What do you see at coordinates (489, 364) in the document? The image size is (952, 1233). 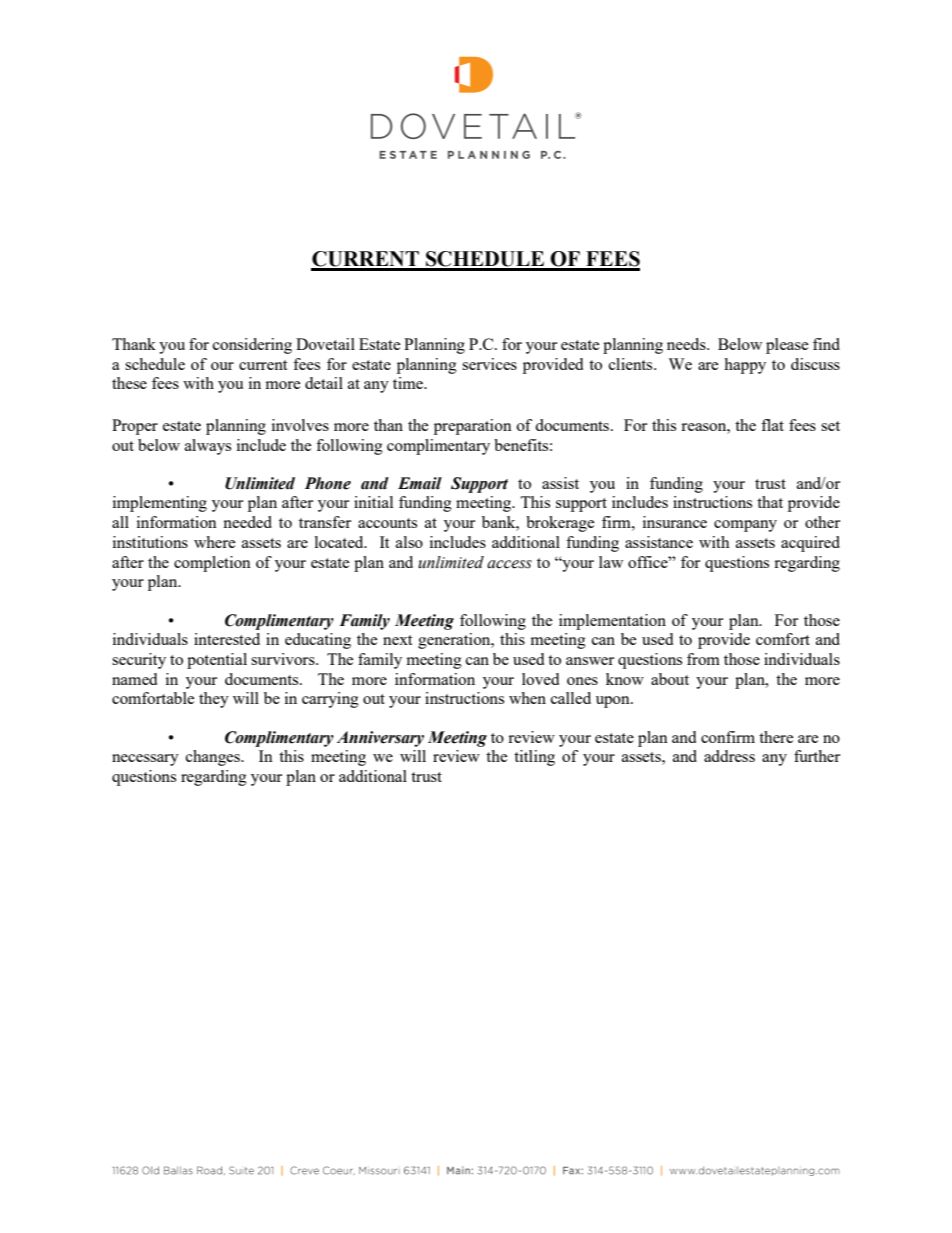 I see `services` at bounding box center [489, 364].
